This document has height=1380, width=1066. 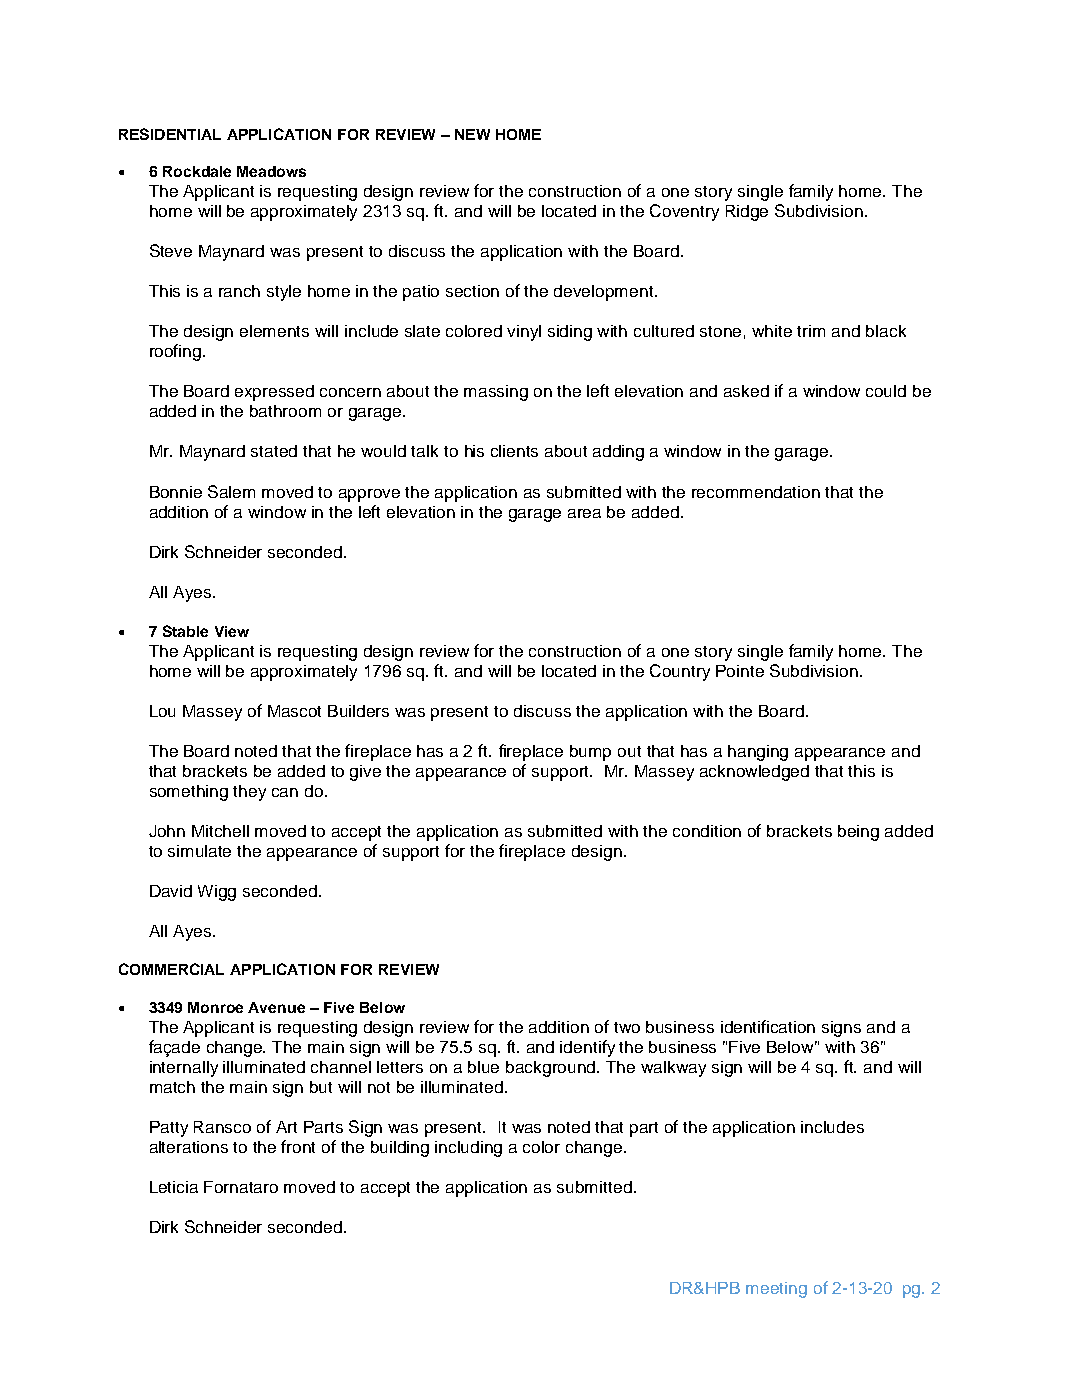 I want to click on Ridge, so click(x=747, y=213).
